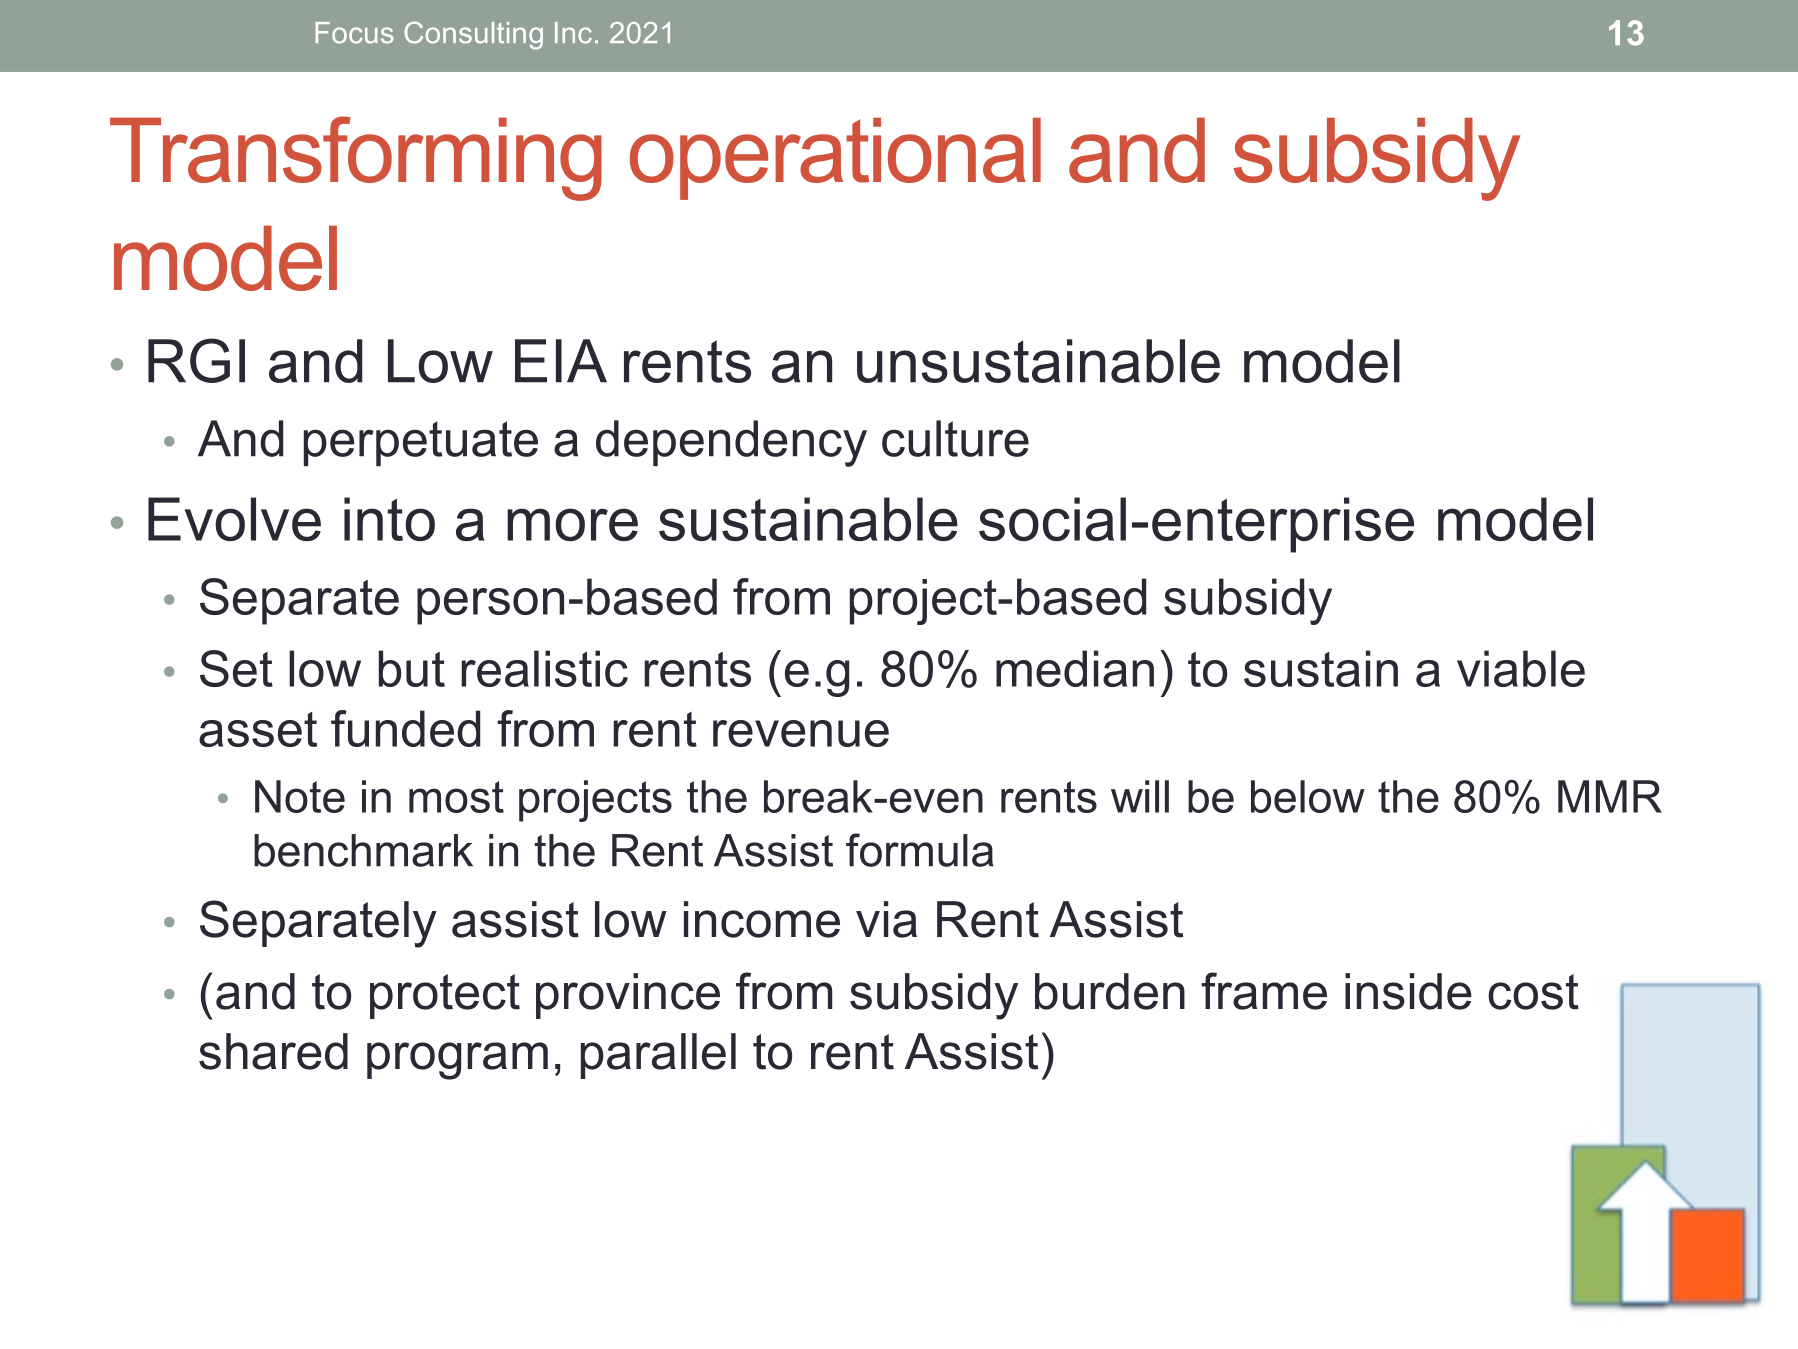 This screenshot has height=1349, width=1798. Describe the element at coordinates (955, 438) in the screenshot. I see `culture` at that location.
